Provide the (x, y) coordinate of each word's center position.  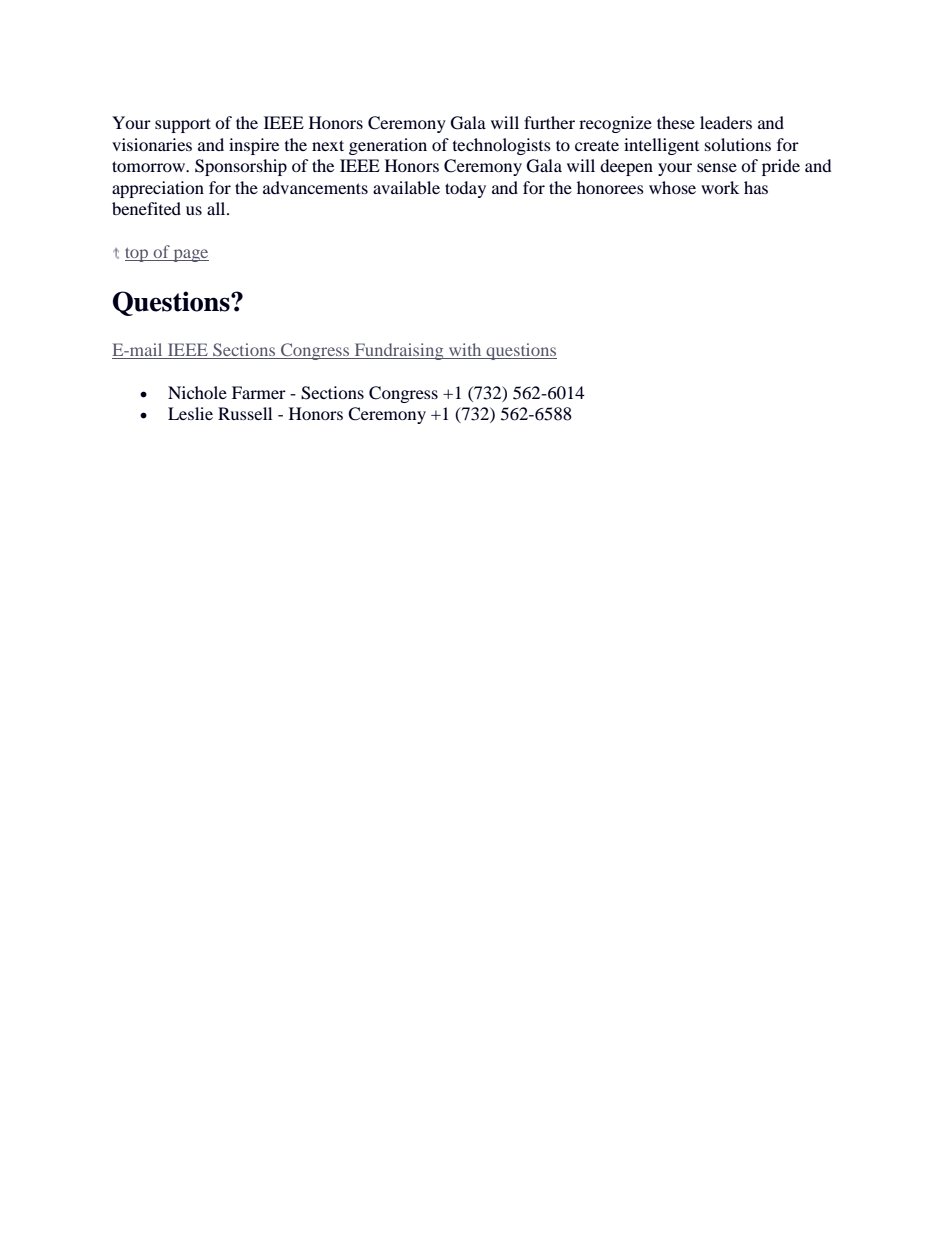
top (137, 254)
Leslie (190, 413)
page (190, 255)
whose (672, 187)
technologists (502, 146)
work (720, 187)
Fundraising (399, 351)
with (465, 349)
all (217, 208)
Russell (245, 413)
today (465, 189)
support (183, 125)
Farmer (259, 392)
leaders (726, 122)
